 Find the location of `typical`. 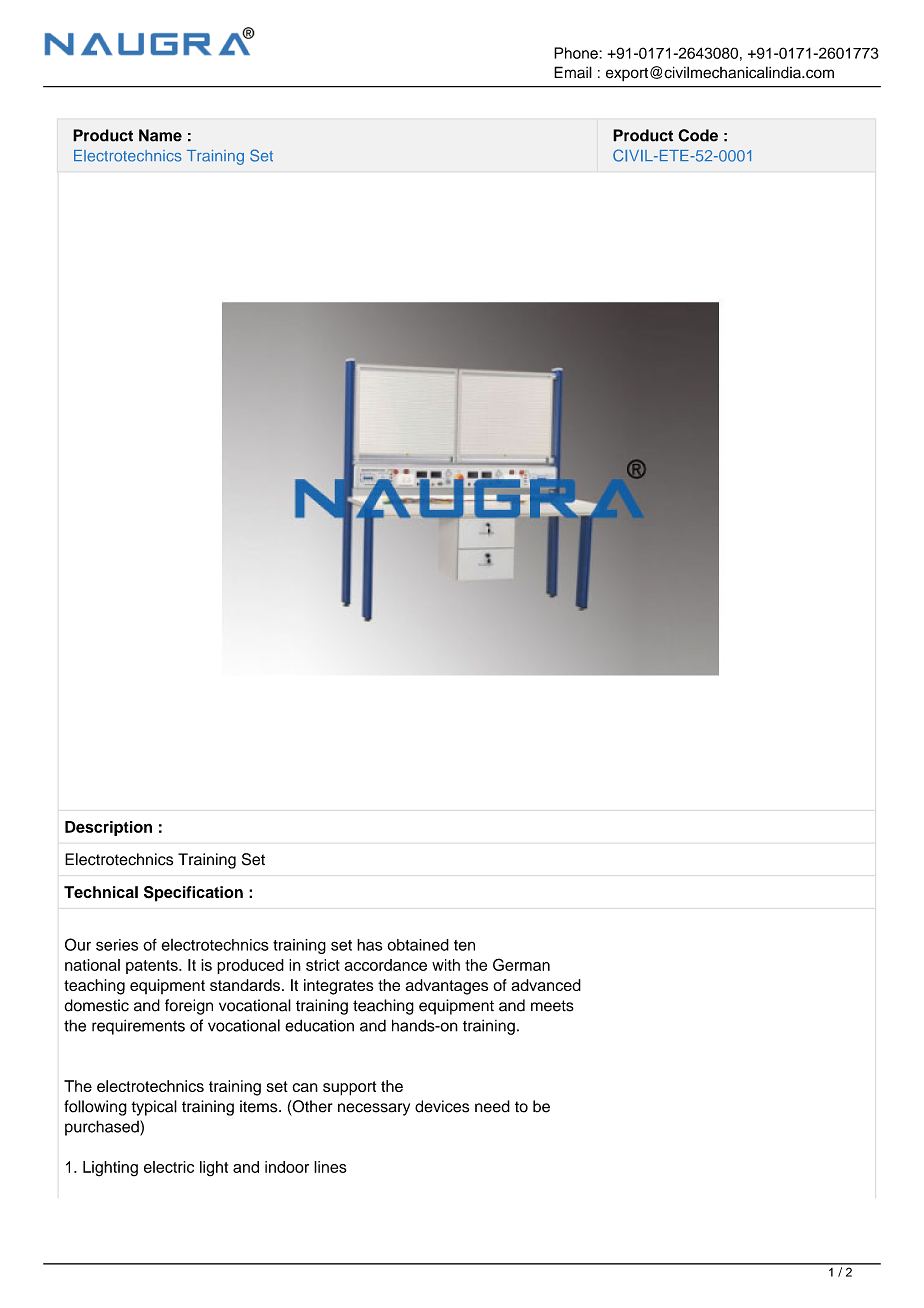

typical is located at coordinates (154, 1108).
